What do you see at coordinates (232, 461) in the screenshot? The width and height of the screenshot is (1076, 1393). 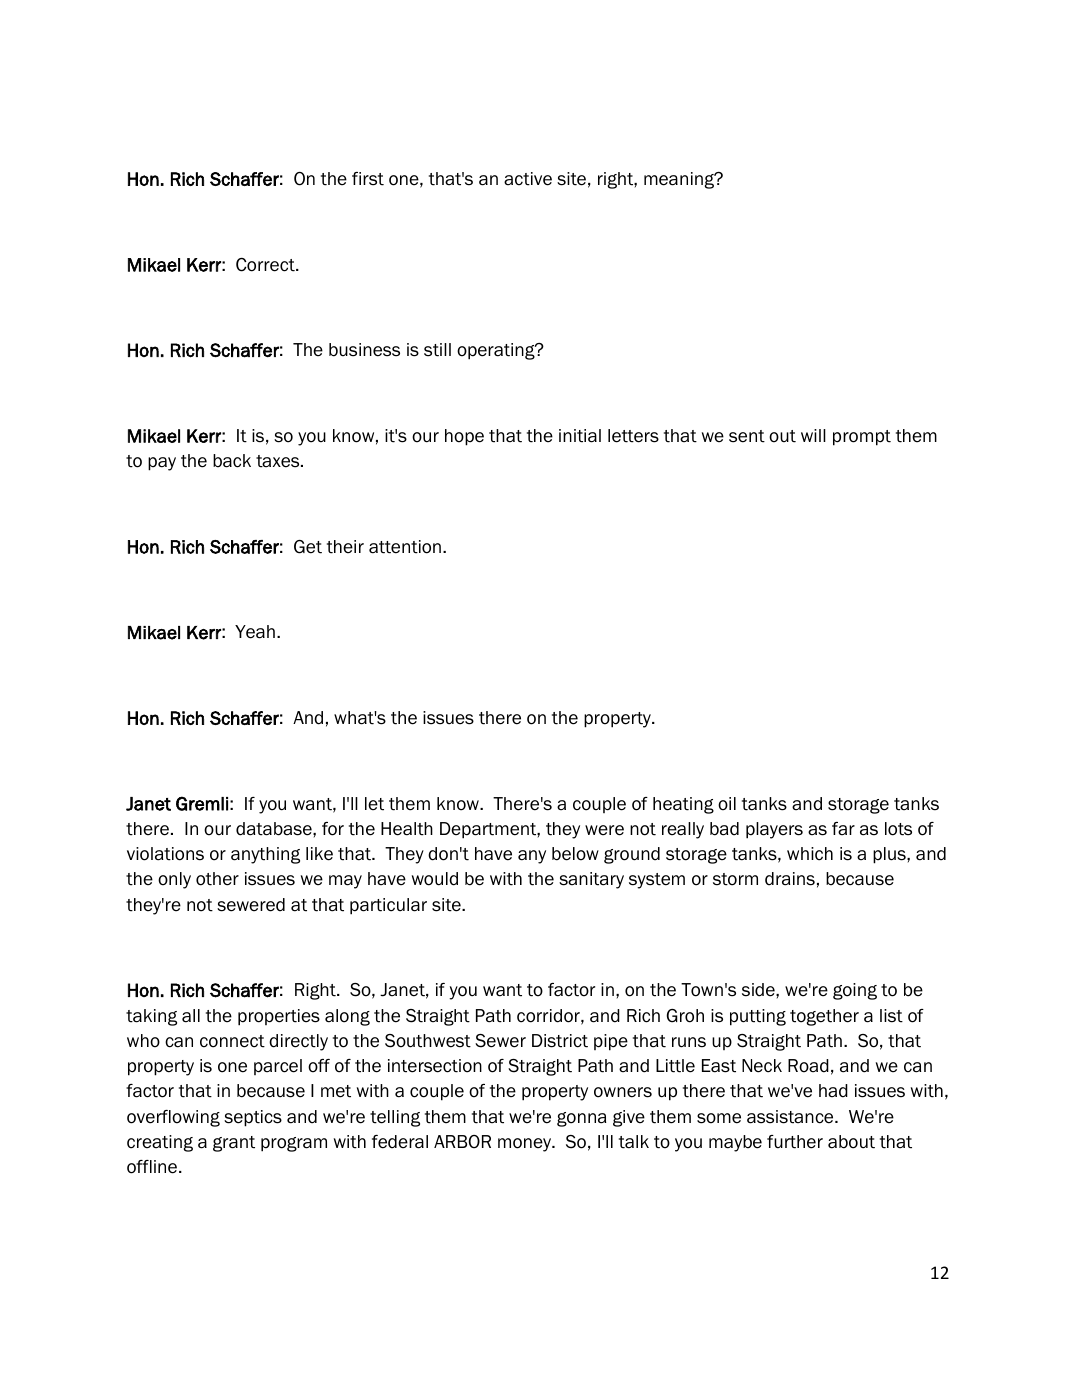 I see `back` at bounding box center [232, 461].
